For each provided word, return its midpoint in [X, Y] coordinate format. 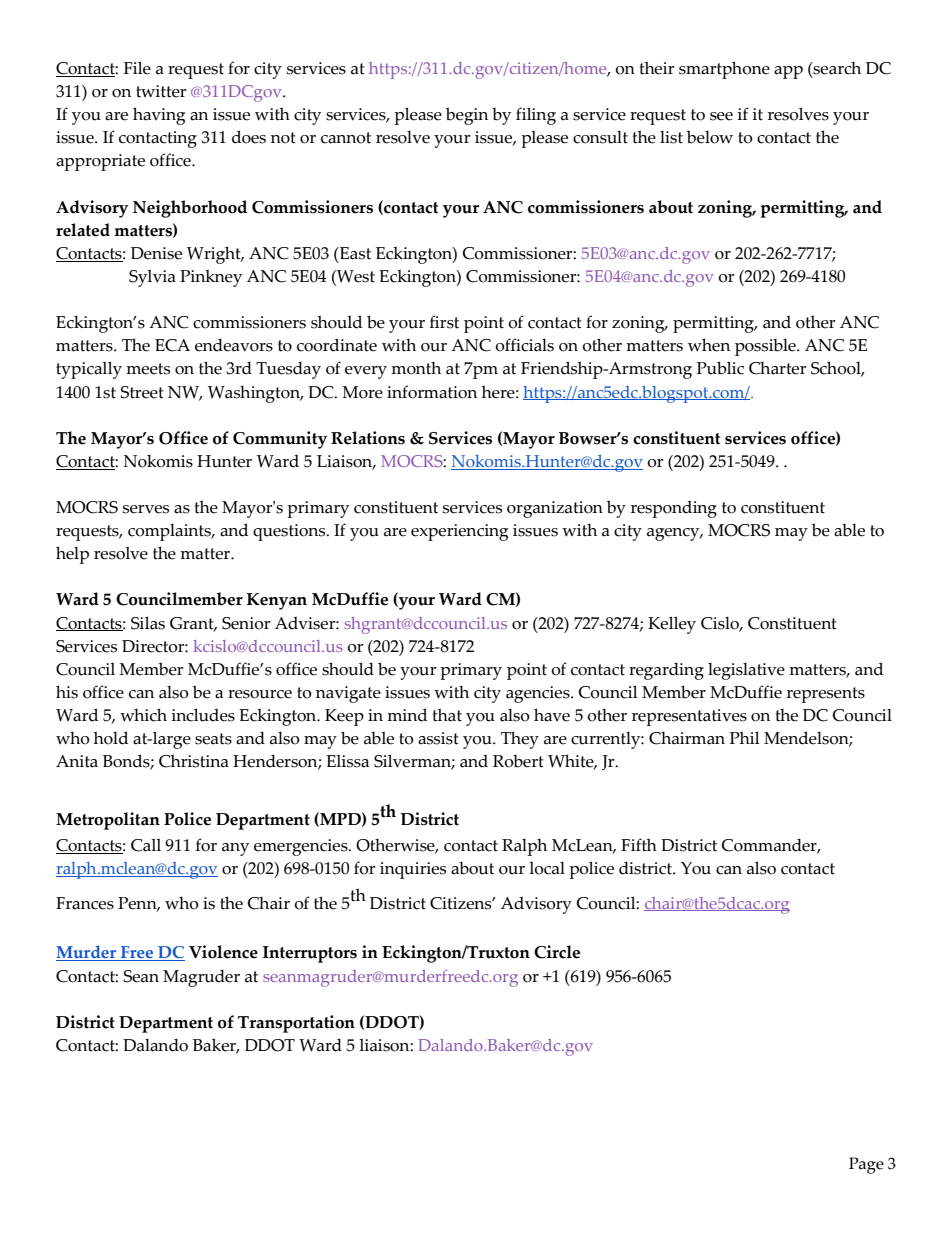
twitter [161, 91]
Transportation [296, 1024]
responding [674, 509]
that [447, 715]
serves [146, 509]
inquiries [413, 870]
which [143, 715]
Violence [223, 952]
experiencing [459, 532]
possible [766, 347]
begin [467, 116]
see [721, 116]
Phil [744, 737]
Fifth [639, 845]
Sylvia [152, 278]
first [444, 322]
